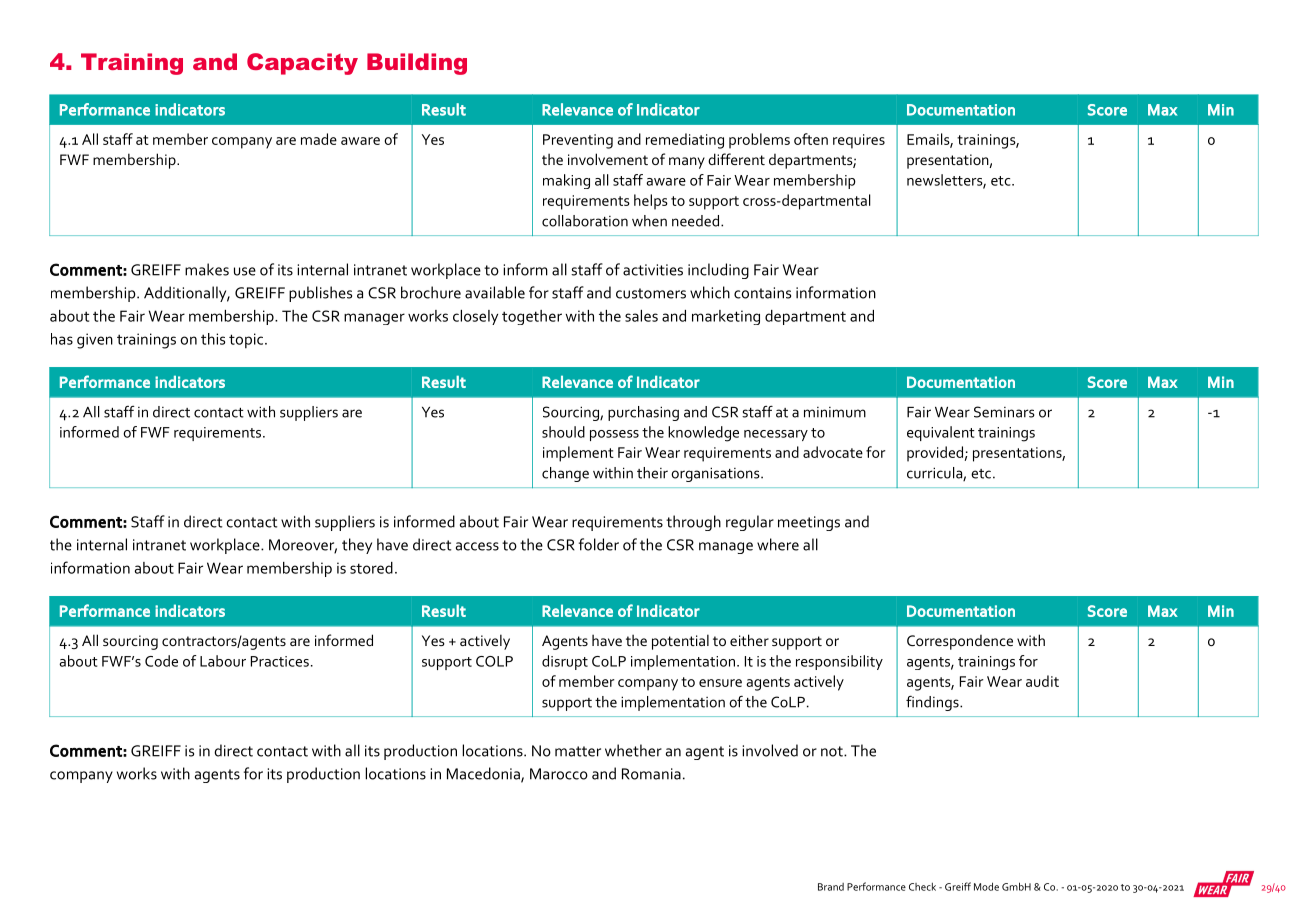  I want to click on Check, so click(922, 886).
